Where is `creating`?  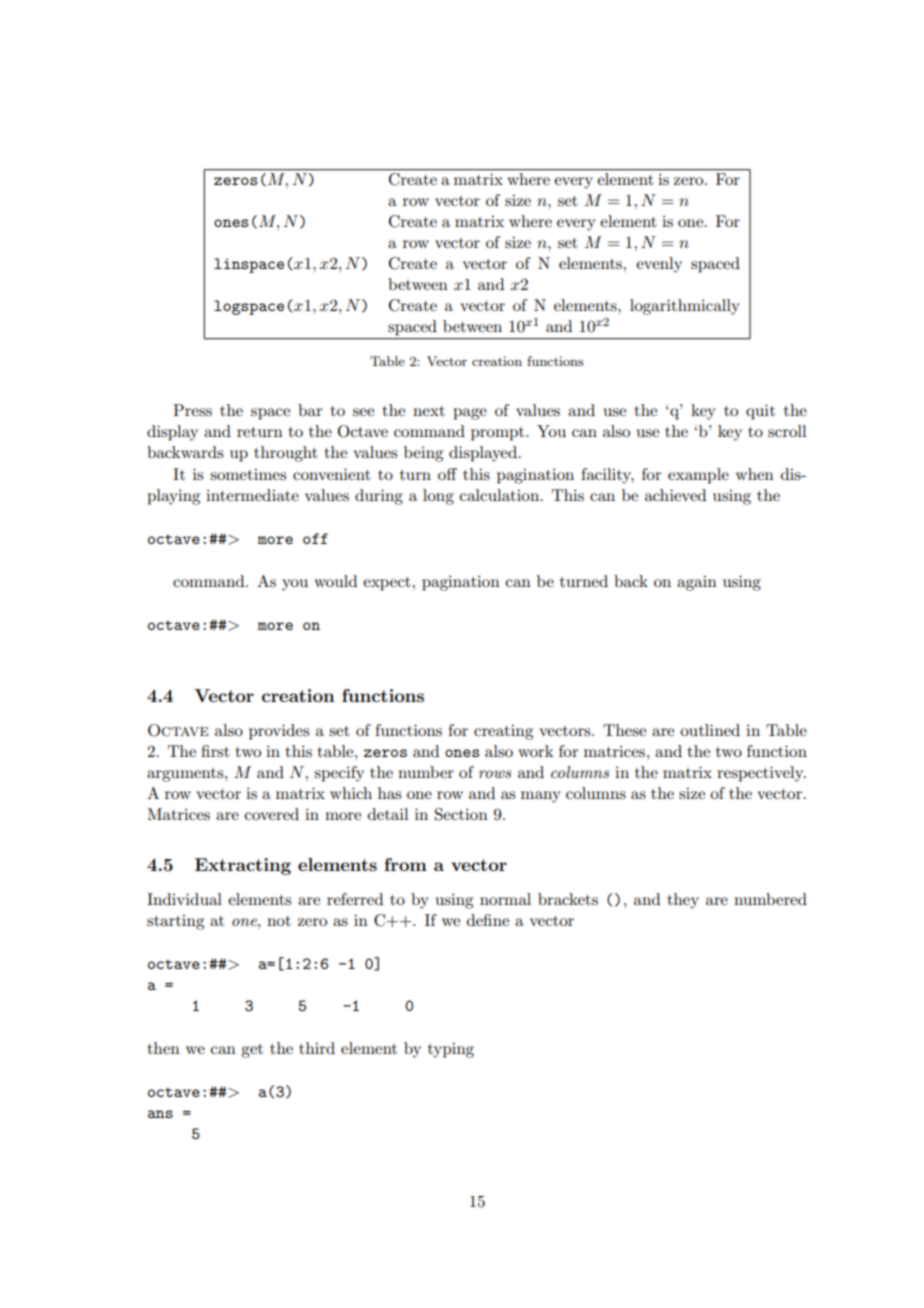 creating is located at coordinates (503, 732).
